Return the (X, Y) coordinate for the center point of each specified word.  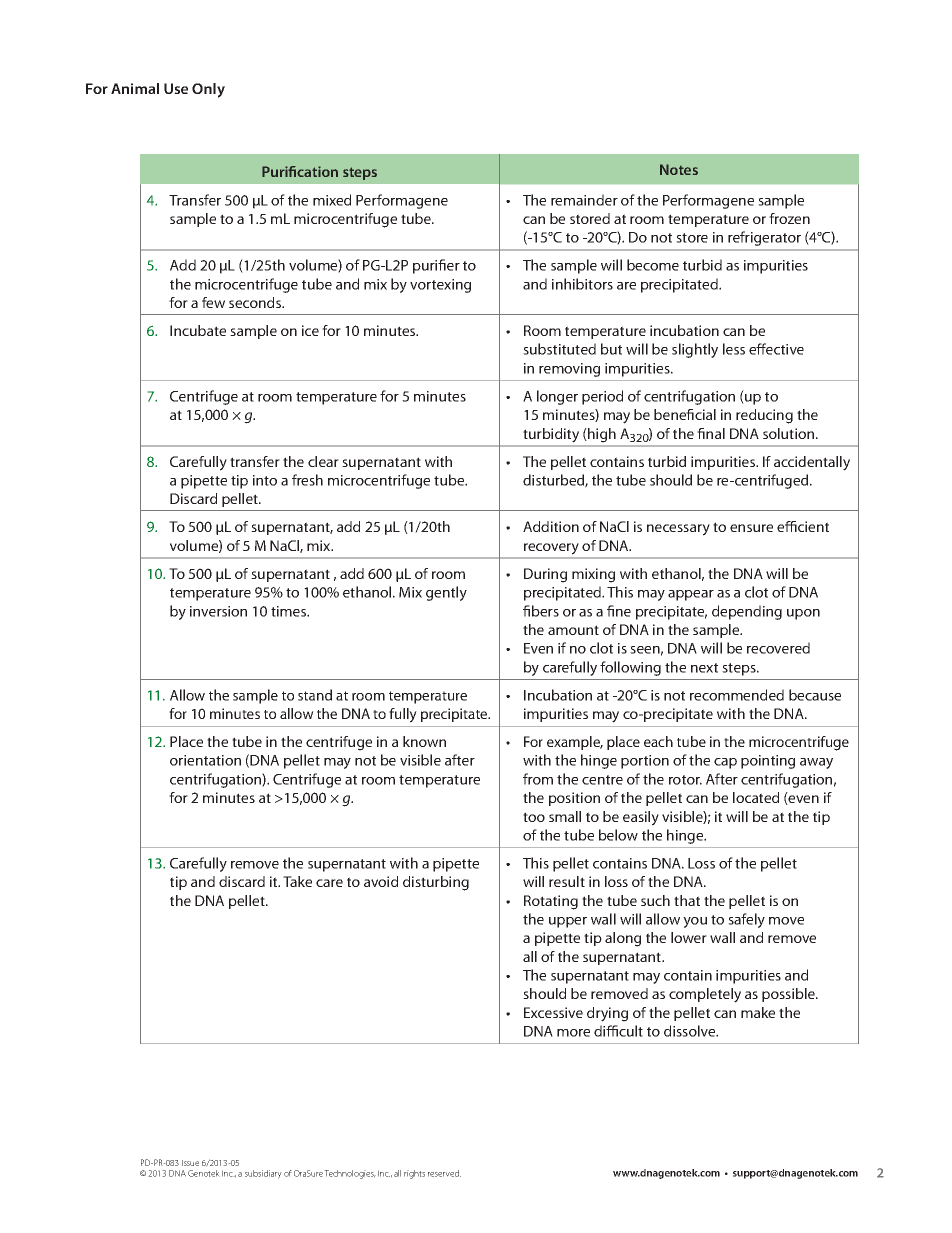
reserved (444, 1173)
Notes (679, 169)
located (756, 797)
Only (208, 90)
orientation (205, 760)
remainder (584, 200)
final (711, 433)
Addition (551, 526)
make (758, 1012)
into (265, 480)
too (534, 817)
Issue (190, 1163)
